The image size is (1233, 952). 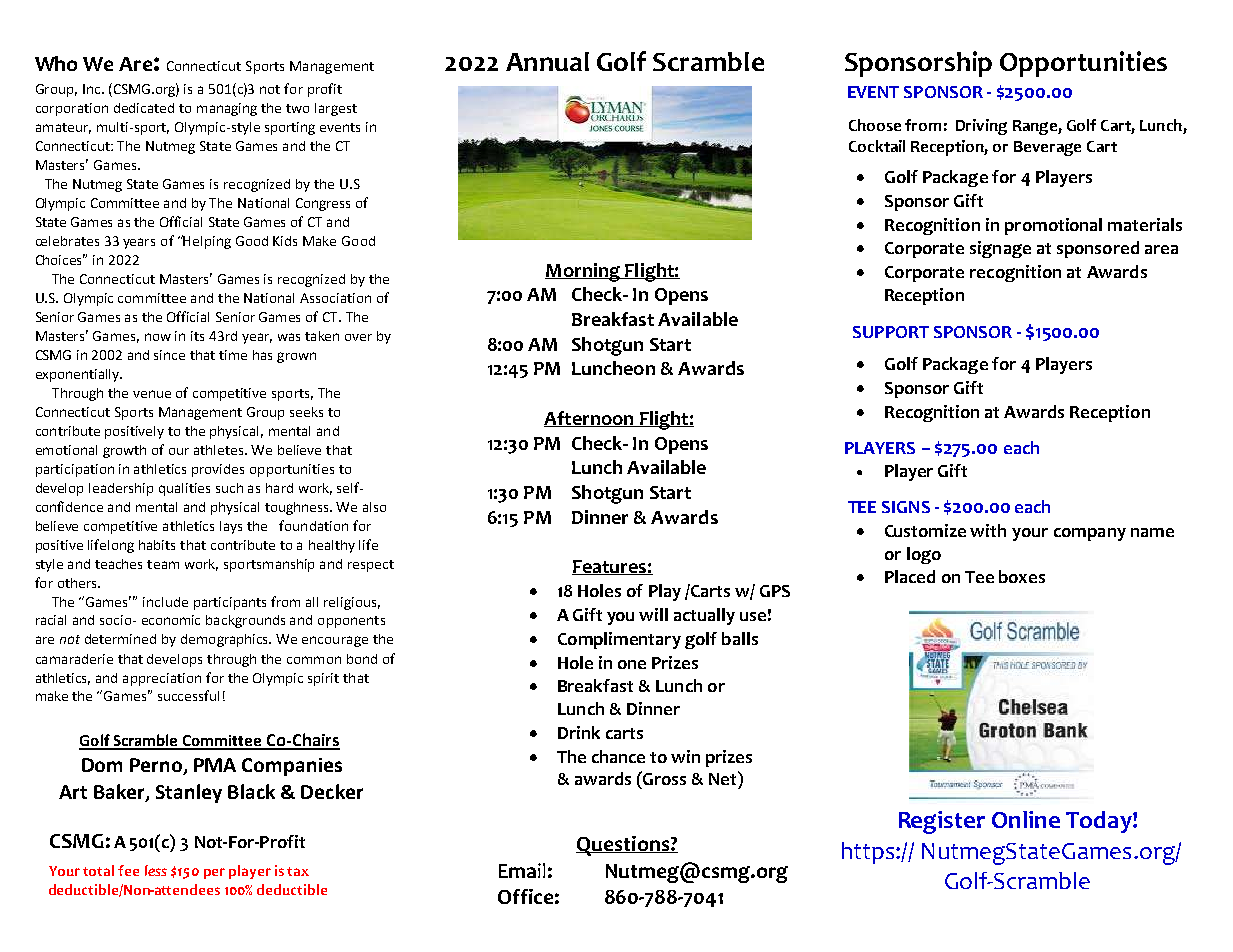 I want to click on boxes, so click(x=1022, y=576).
